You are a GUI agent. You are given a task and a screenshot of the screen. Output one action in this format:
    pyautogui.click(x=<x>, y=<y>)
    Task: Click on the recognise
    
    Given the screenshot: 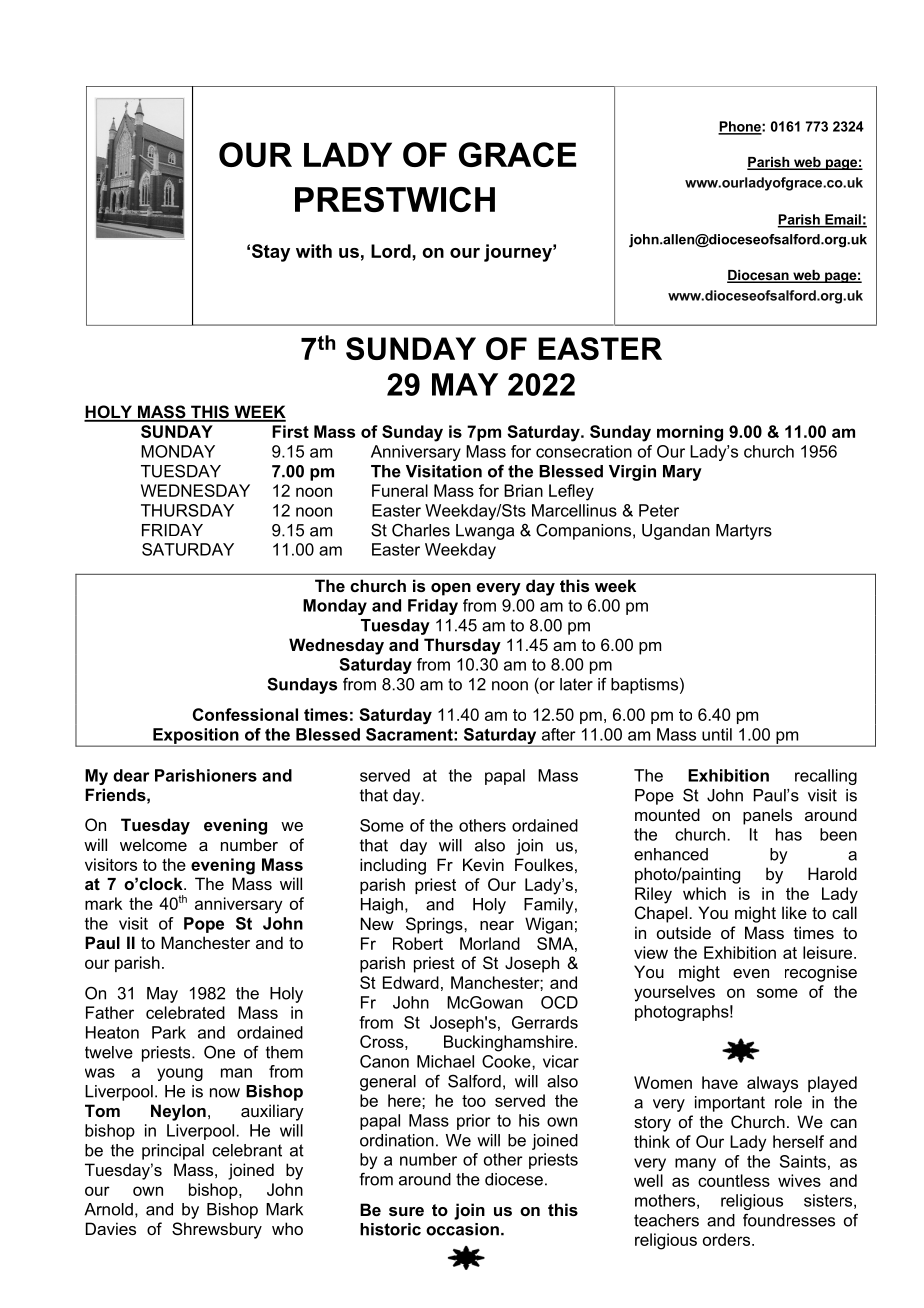 What is the action you would take?
    pyautogui.click(x=821, y=973)
